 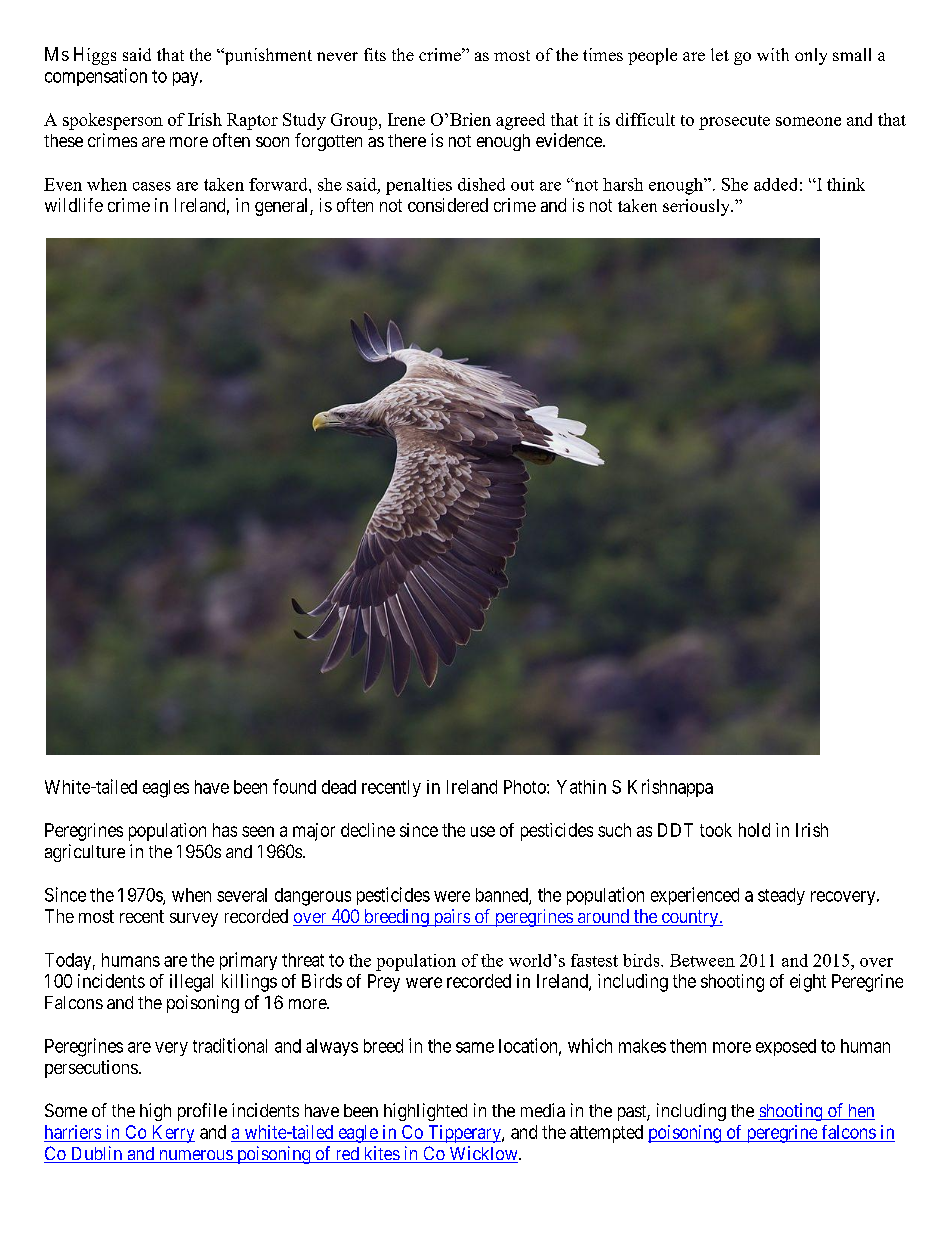 I want to click on steady, so click(x=781, y=896).
